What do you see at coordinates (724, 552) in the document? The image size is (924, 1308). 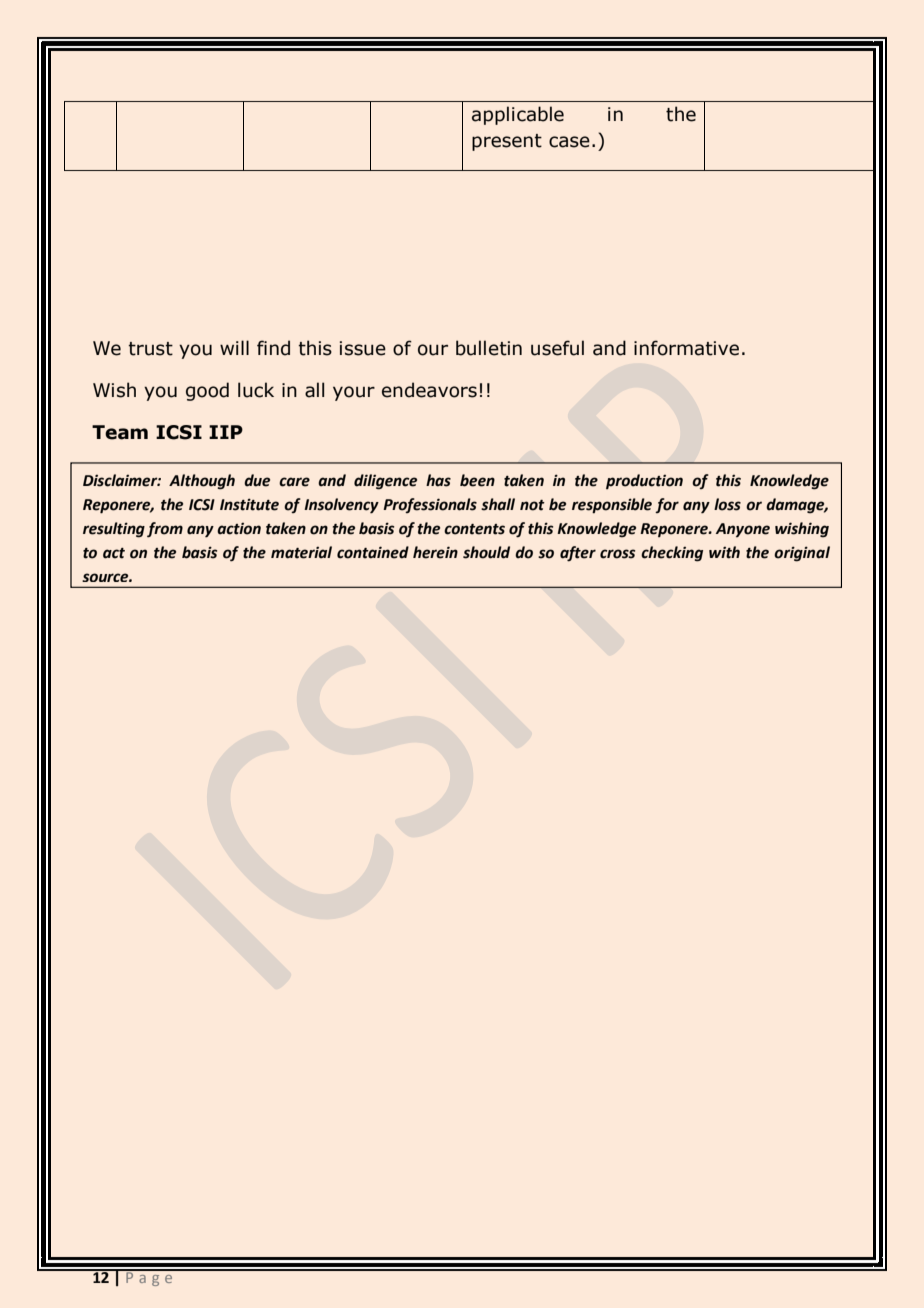 I see `with` at bounding box center [724, 552].
